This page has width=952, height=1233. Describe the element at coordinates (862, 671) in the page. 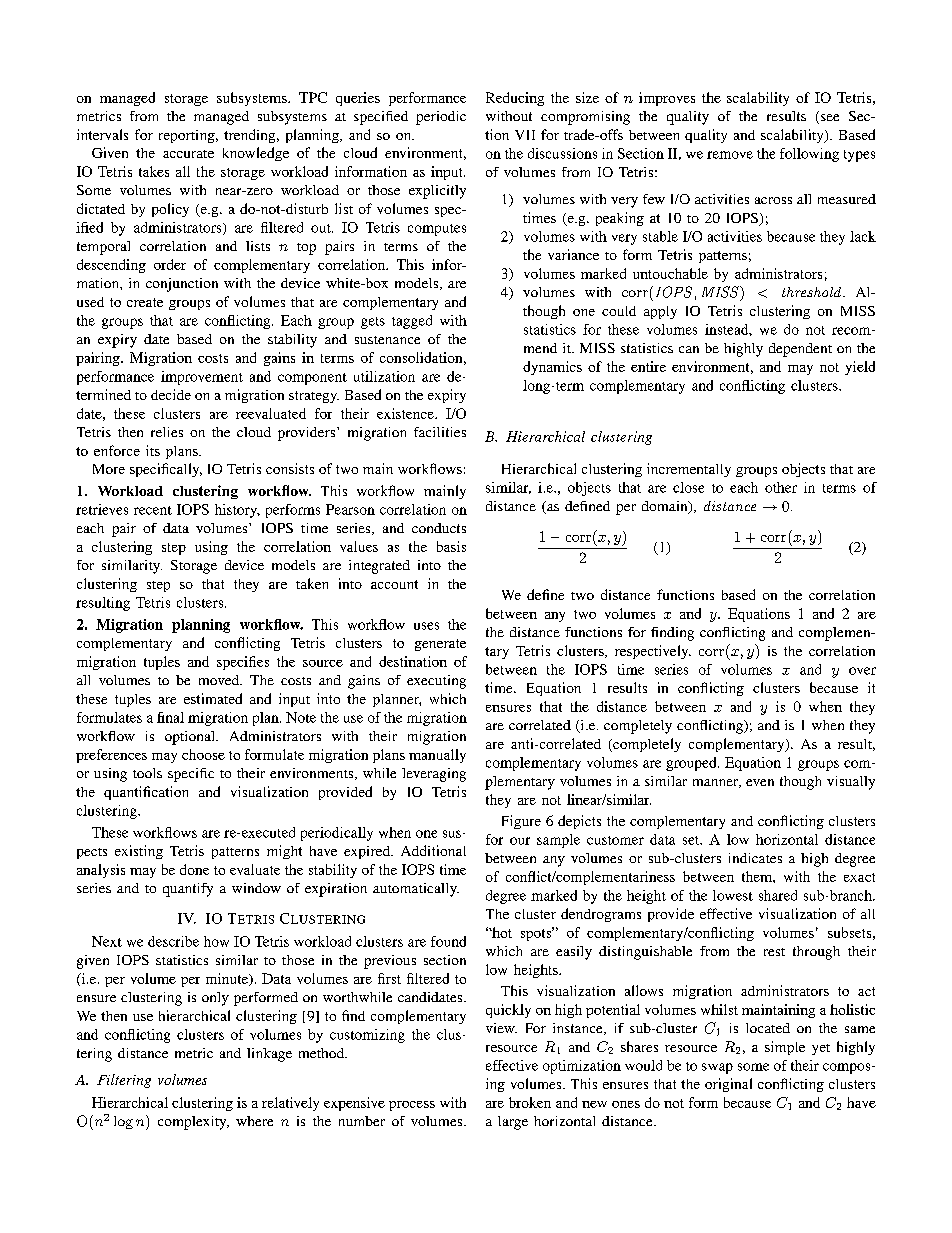

I see `over` at that location.
